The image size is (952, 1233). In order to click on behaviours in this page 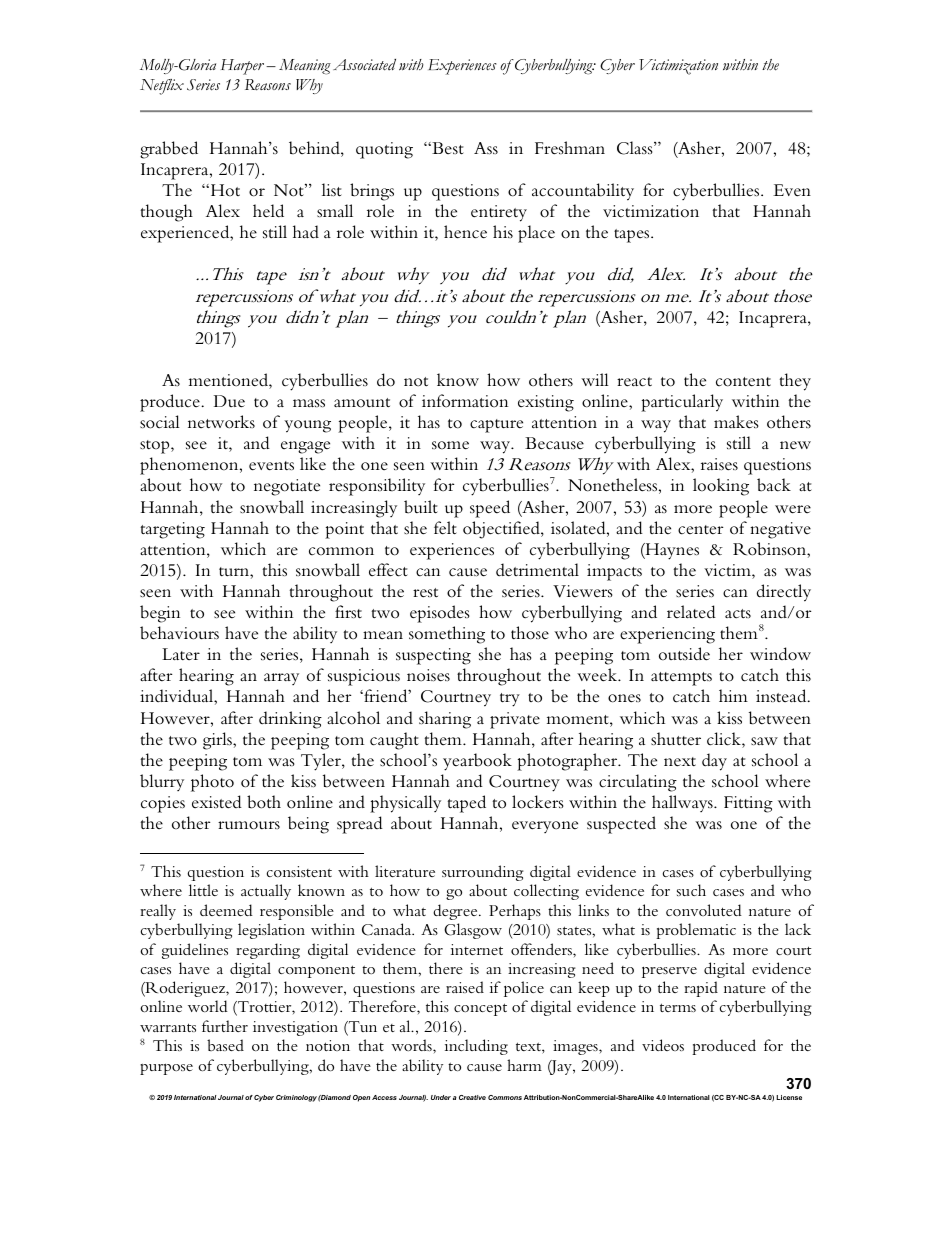, I will do `click(179, 633)`.
